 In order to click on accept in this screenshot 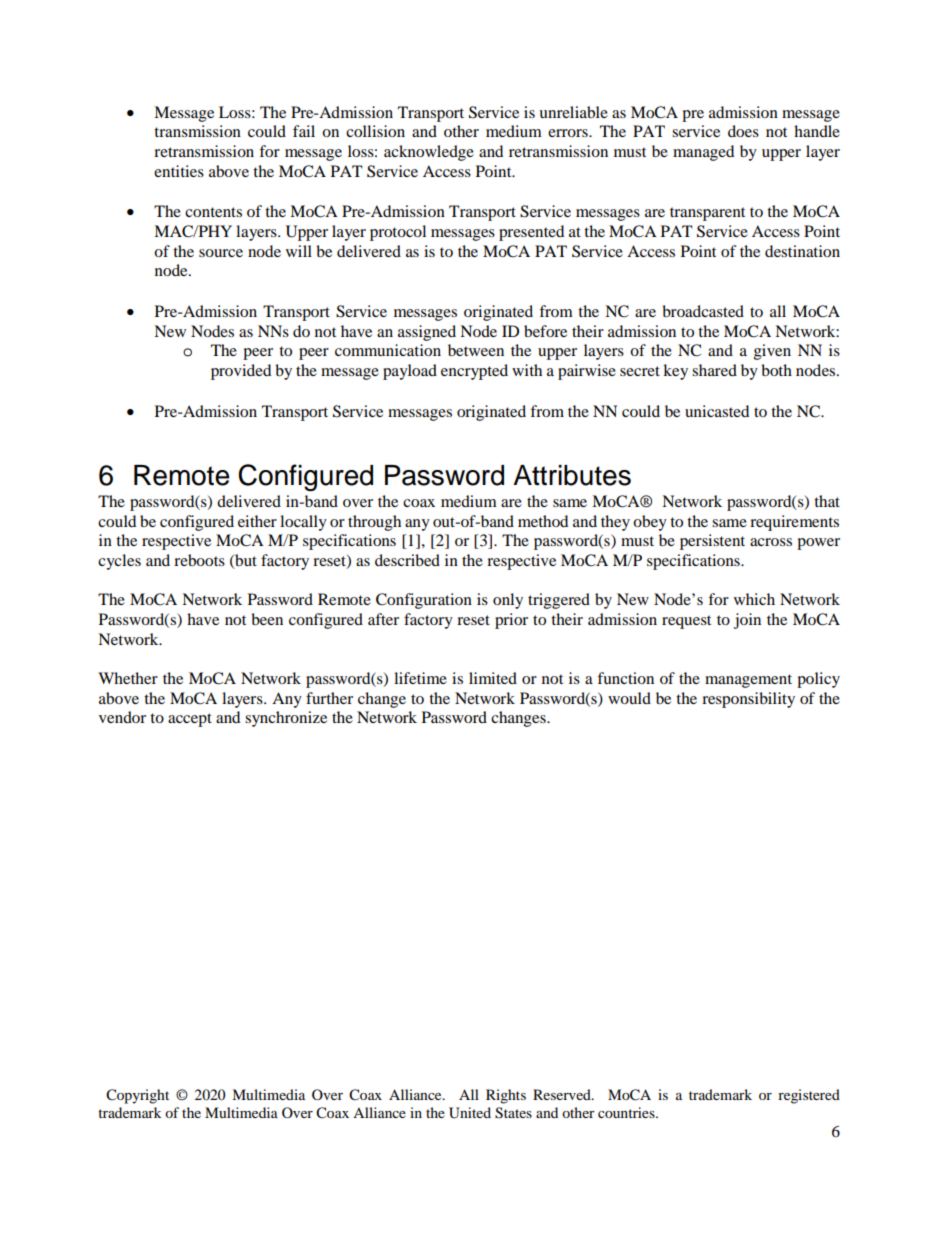, I will do `click(190, 720)`.
